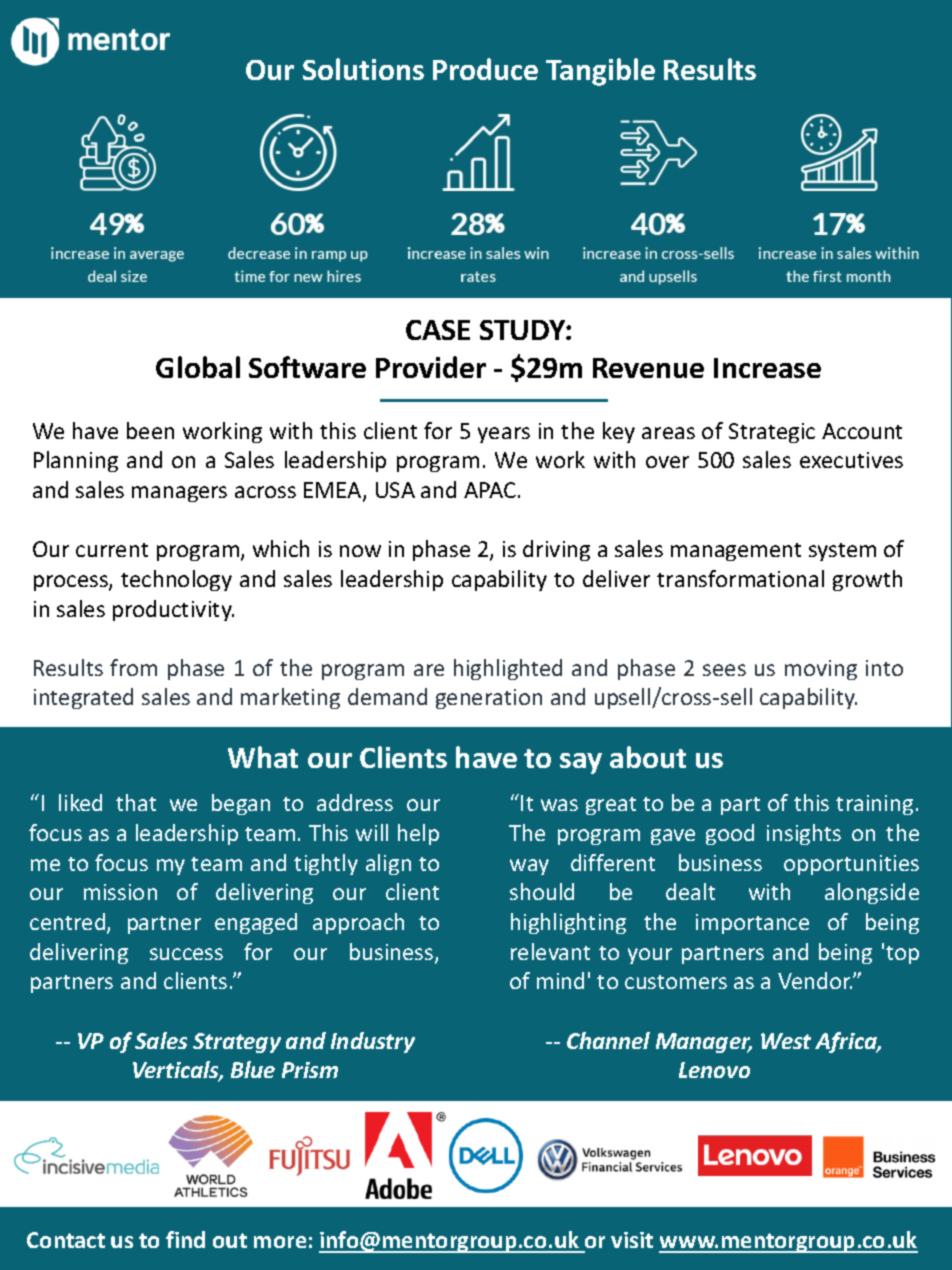  What do you see at coordinates (185, 1239) in the screenshot?
I see `find` at bounding box center [185, 1239].
